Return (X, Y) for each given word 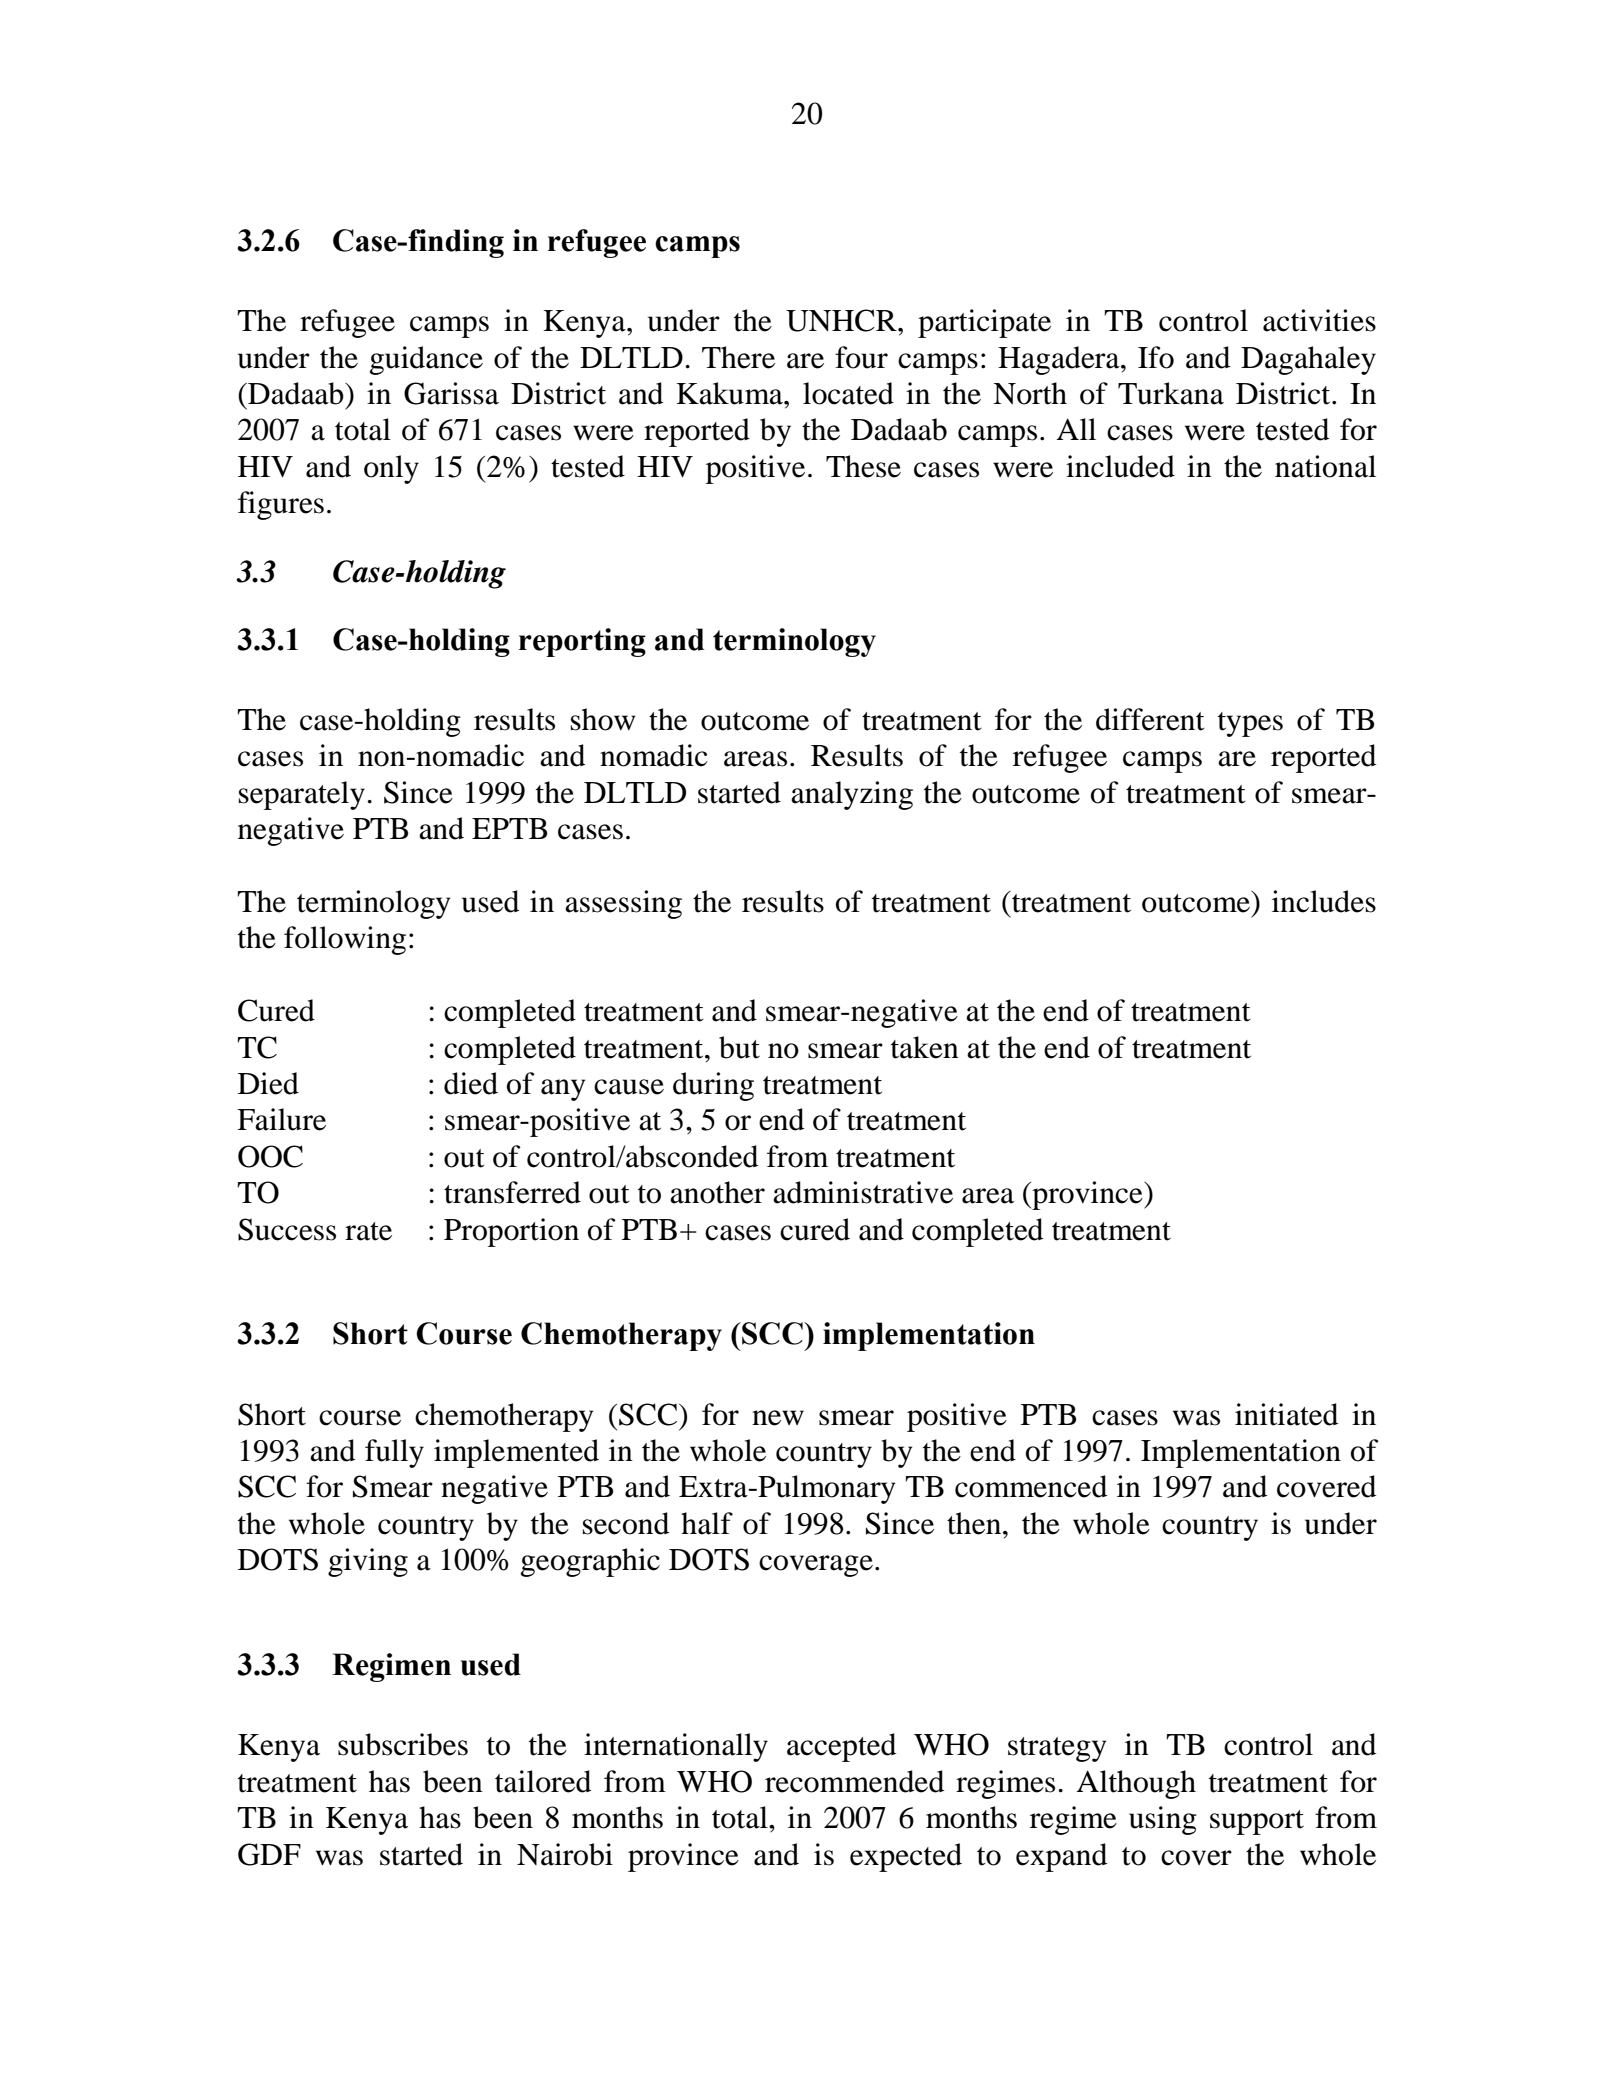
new (778, 1418)
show (603, 719)
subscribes (403, 1744)
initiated (1286, 1414)
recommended (854, 1781)
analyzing (852, 795)
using (1163, 1820)
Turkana (1171, 393)
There (738, 357)
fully (394, 1453)
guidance (426, 360)
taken (925, 1047)
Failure (281, 1119)
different (1150, 719)
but (739, 1047)
